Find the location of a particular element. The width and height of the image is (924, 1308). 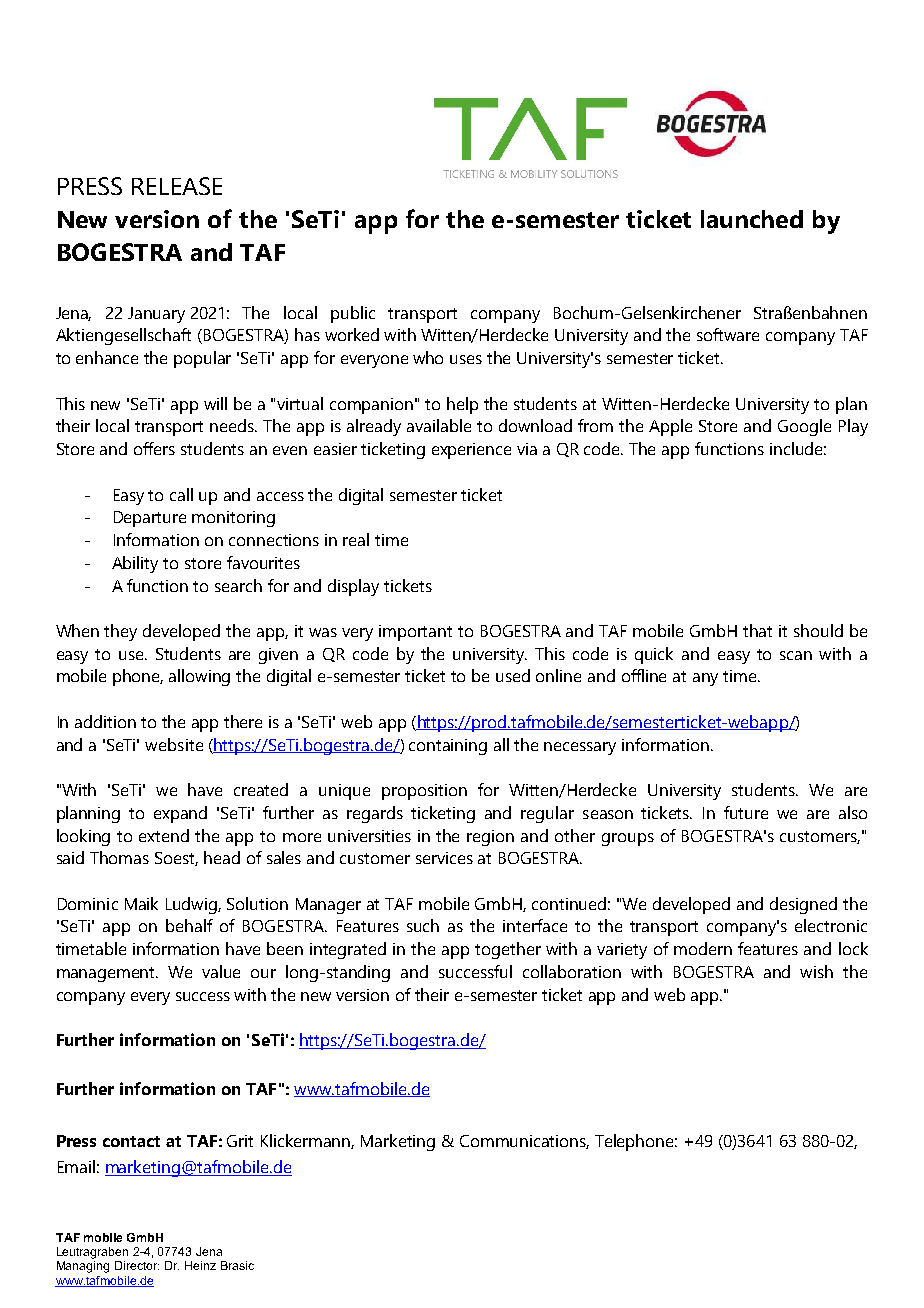

designed is located at coordinates (803, 905).
